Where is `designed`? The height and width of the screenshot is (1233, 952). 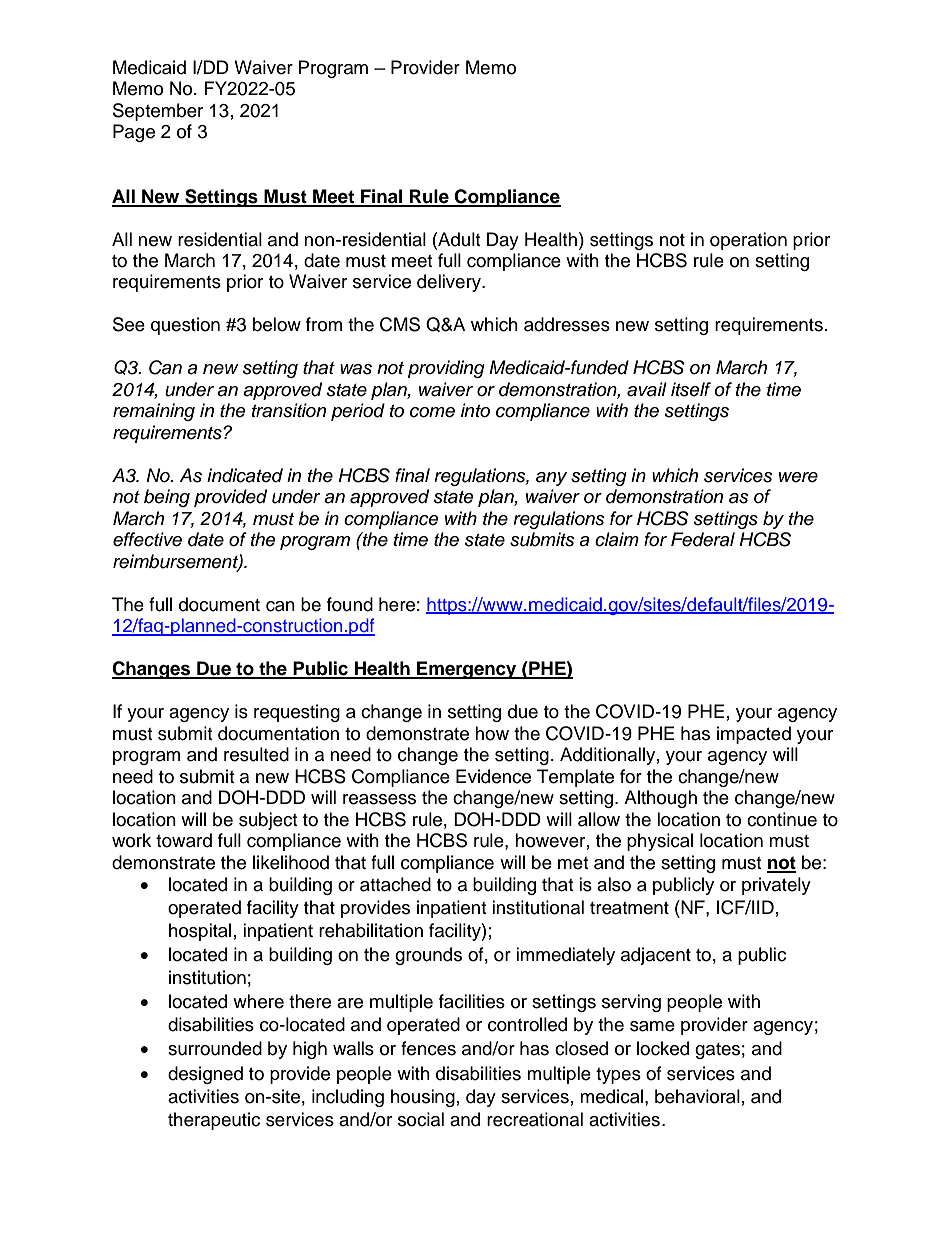 designed is located at coordinates (205, 1075).
